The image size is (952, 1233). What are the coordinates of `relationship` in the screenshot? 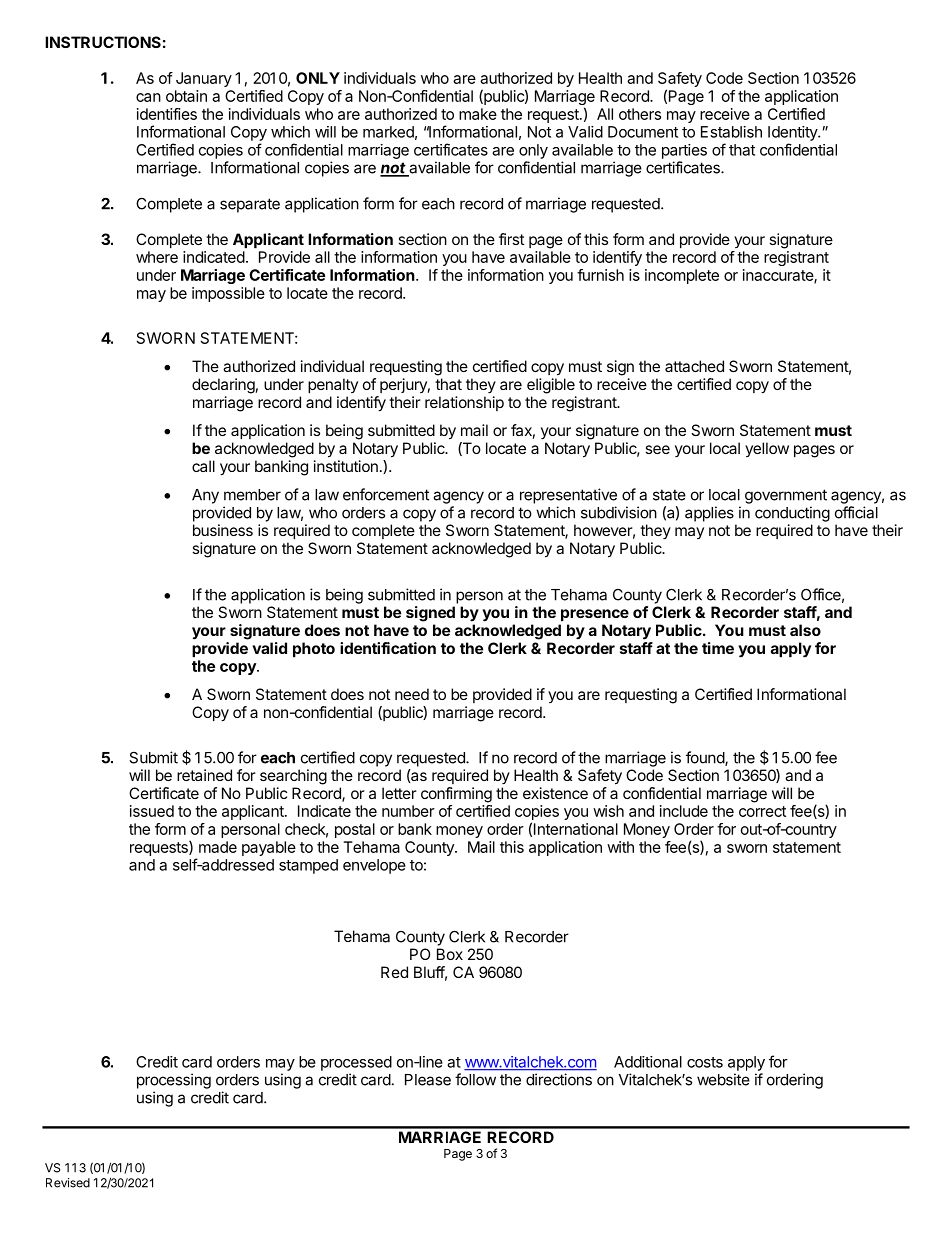 It's located at (464, 403).
